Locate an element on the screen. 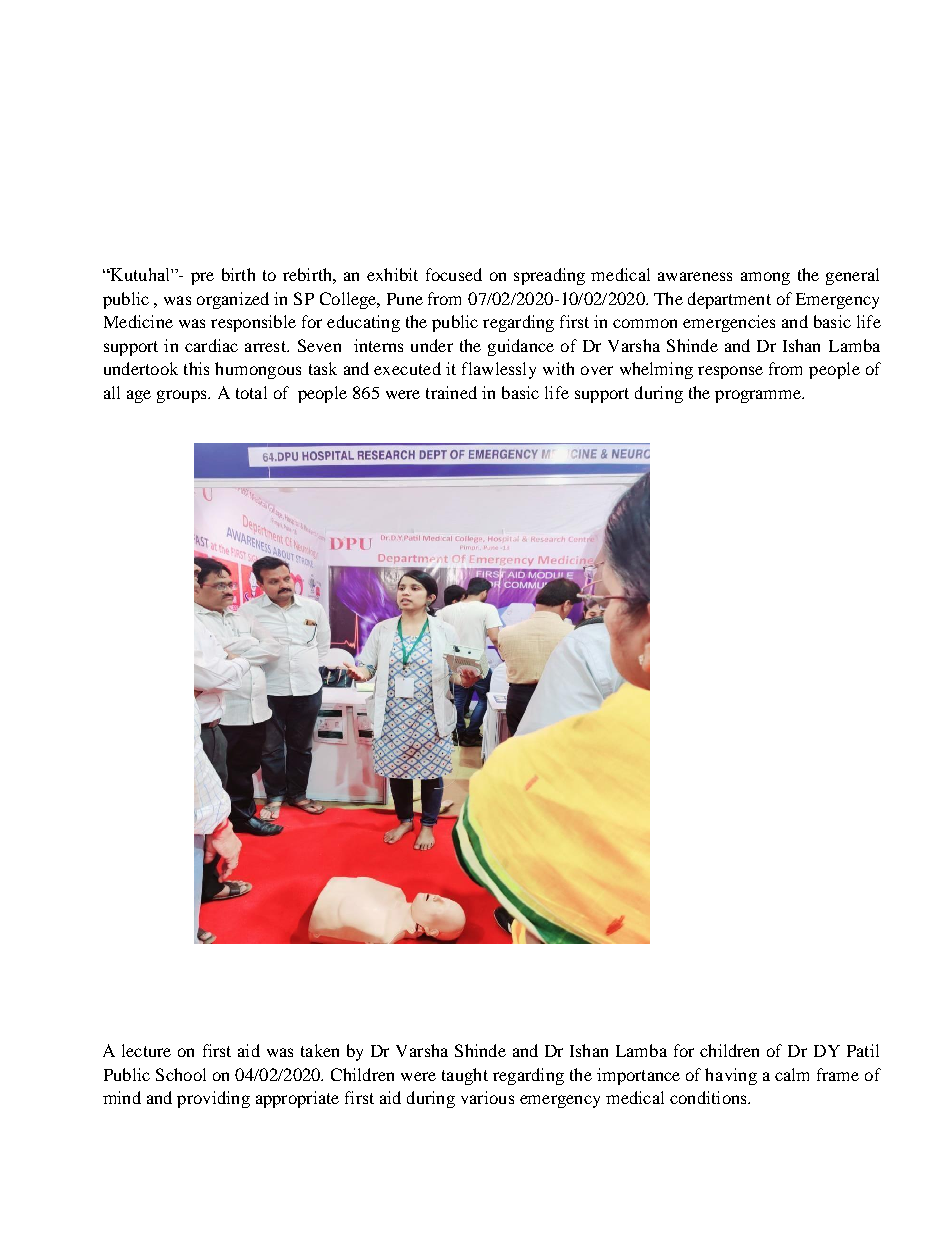 Image resolution: width=952 pixels, height=1233 pixels. trained is located at coordinates (451, 392).
